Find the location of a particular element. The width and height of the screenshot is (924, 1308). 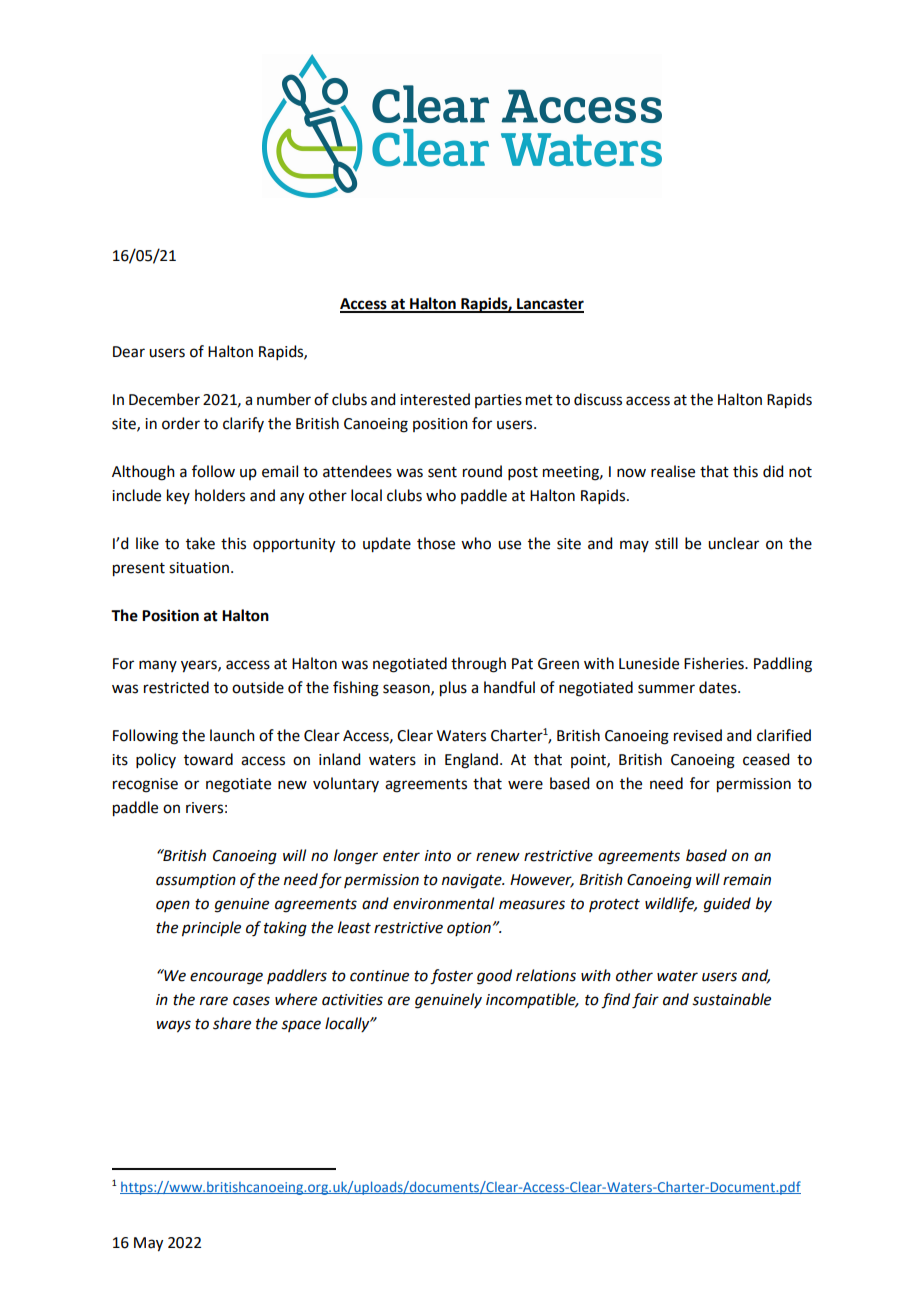

ceased is located at coordinates (766, 759).
